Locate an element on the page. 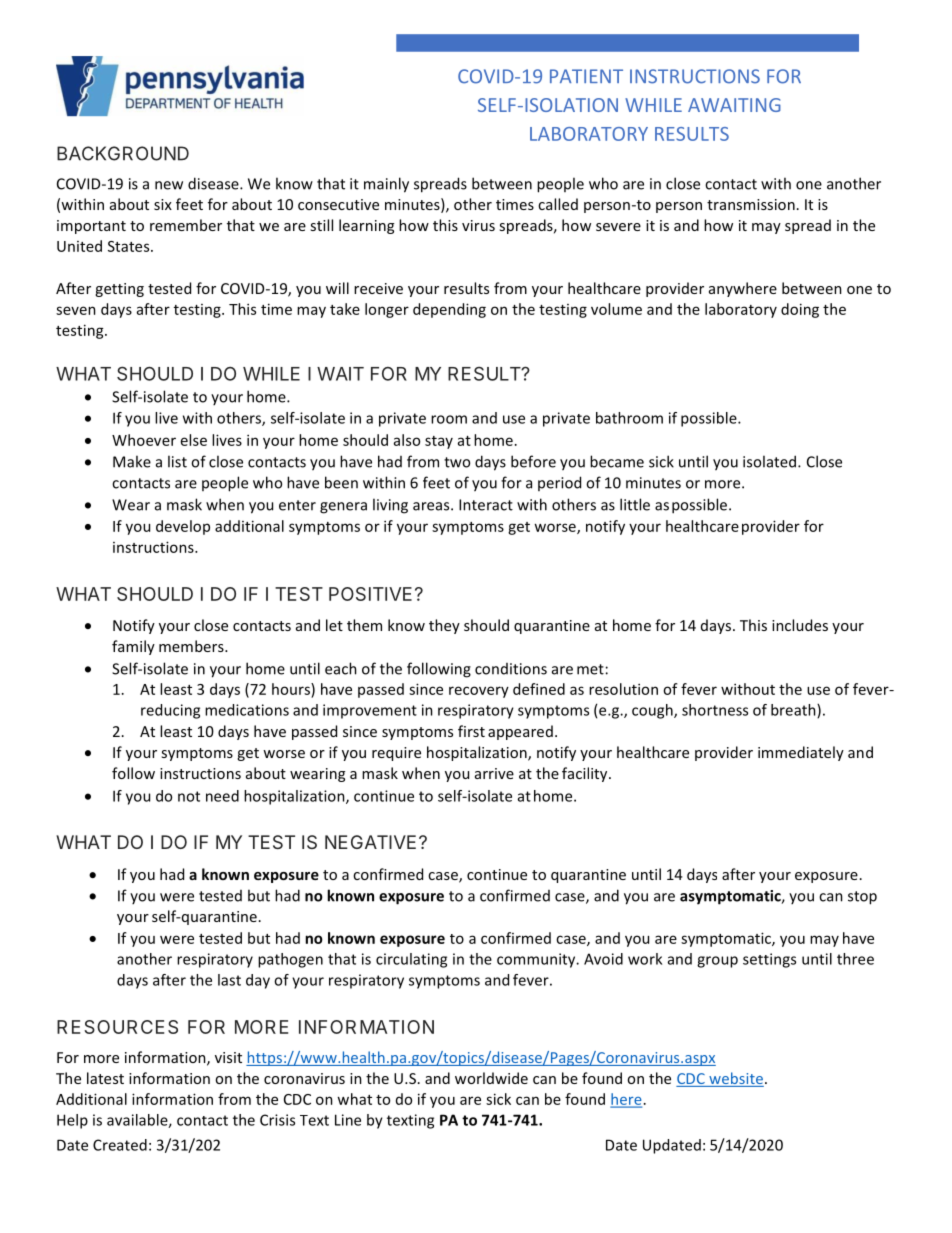 Image resolution: width=952 pixels, height=1233 pixels. BACKGROUND is located at coordinates (123, 153).
